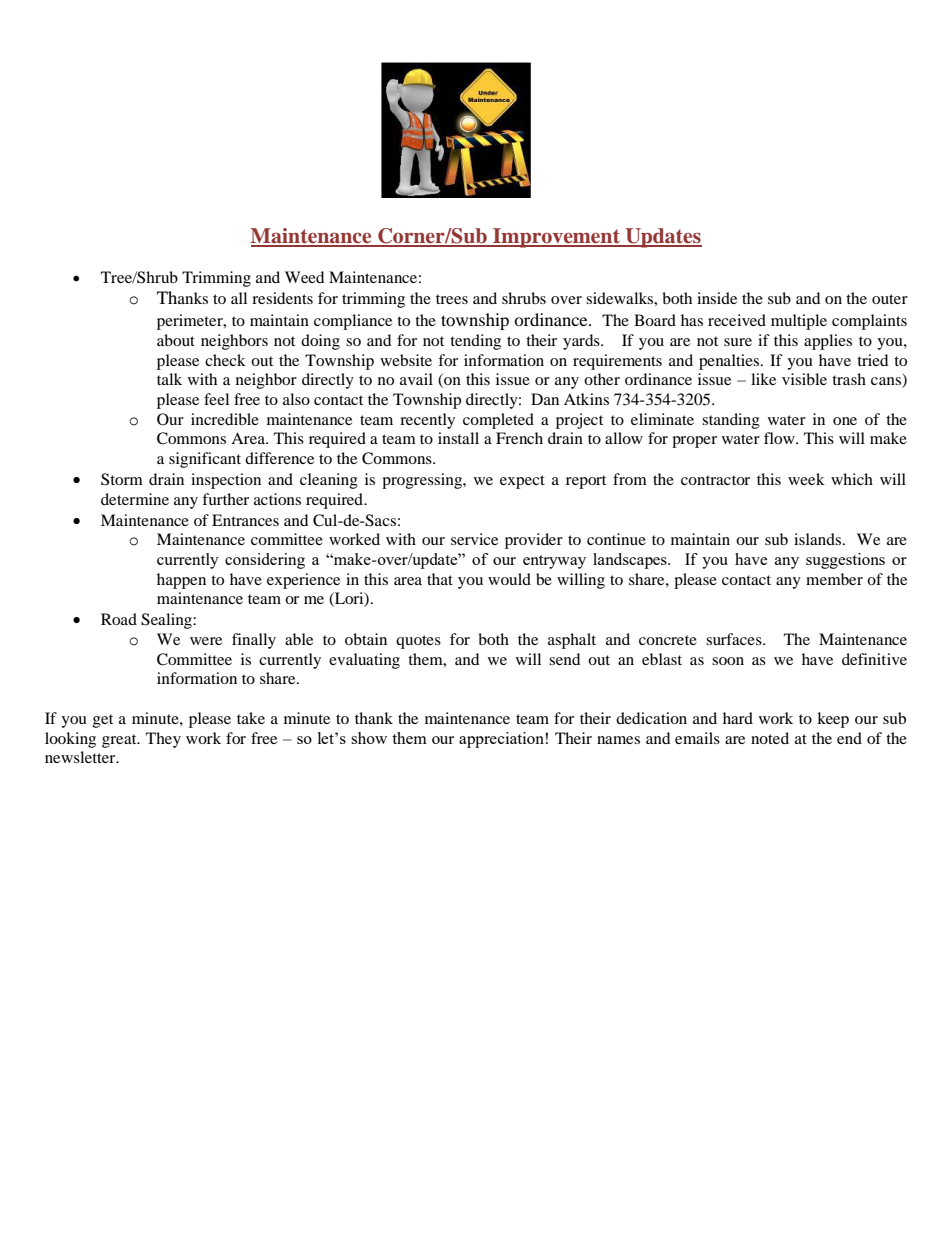 The width and height of the page is (952, 1233). What do you see at coordinates (304, 277) in the page?
I see `Weed` at bounding box center [304, 277].
